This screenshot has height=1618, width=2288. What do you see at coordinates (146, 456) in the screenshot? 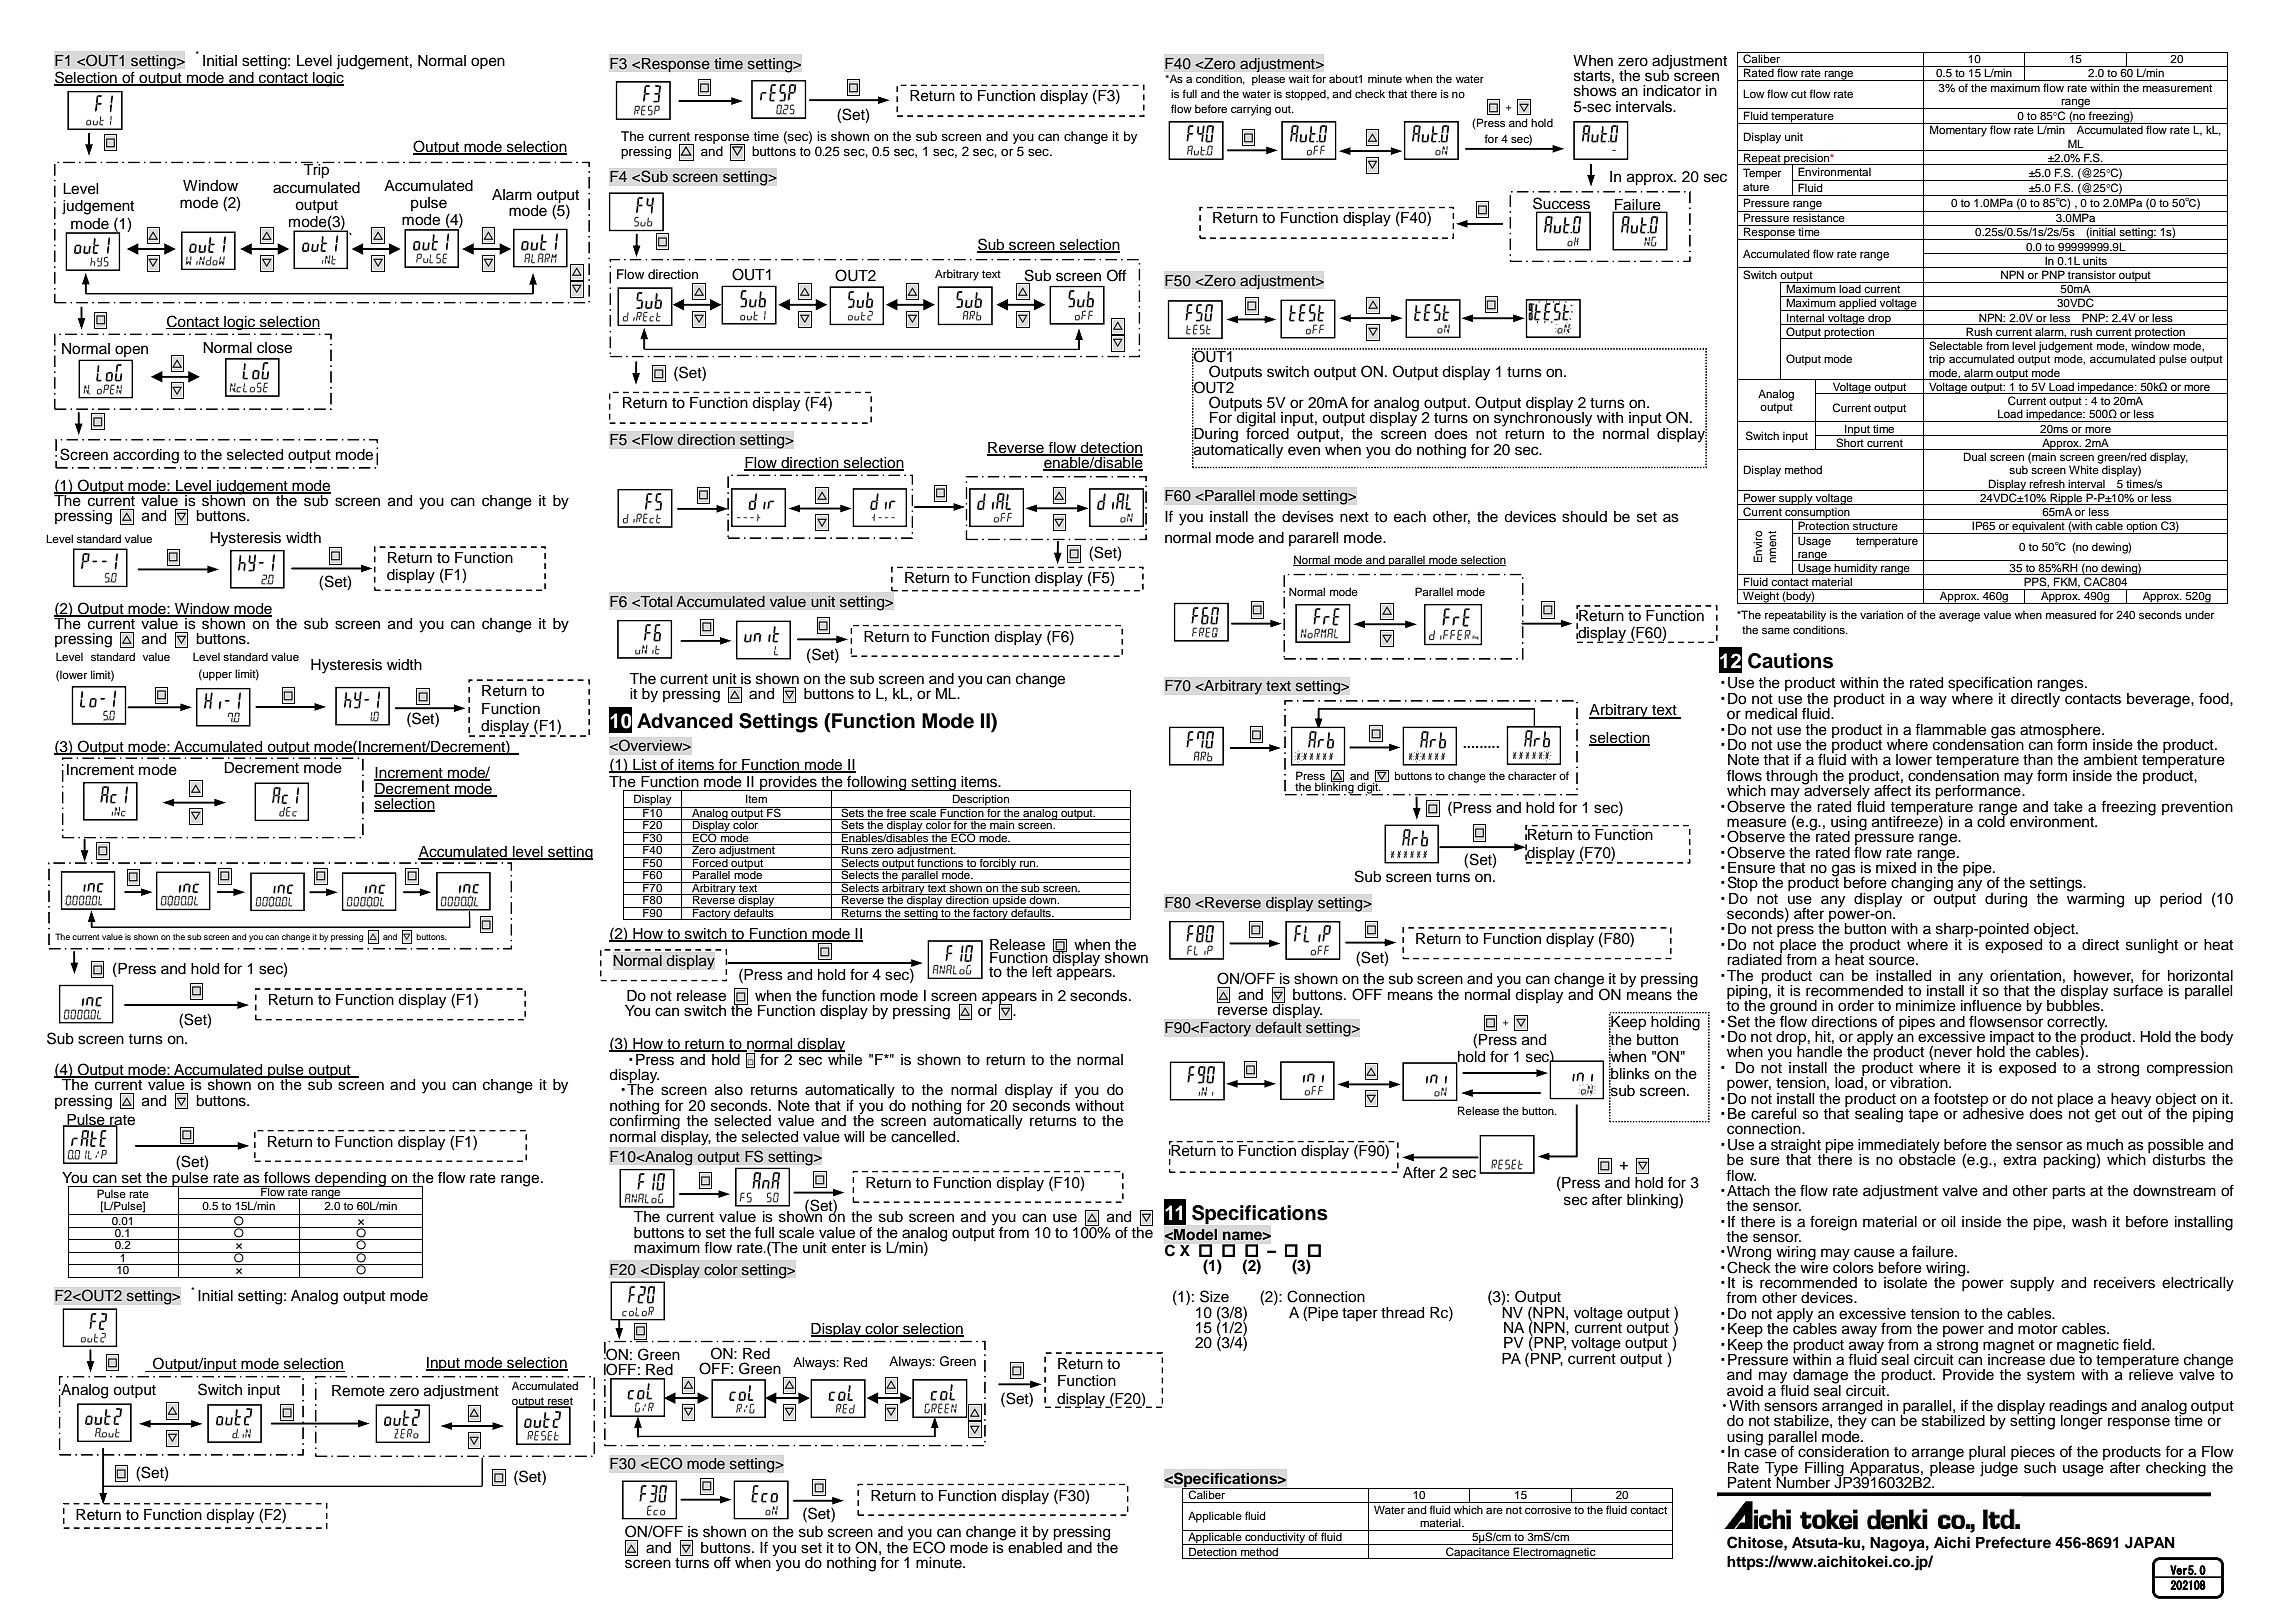
I see `according` at bounding box center [146, 456].
